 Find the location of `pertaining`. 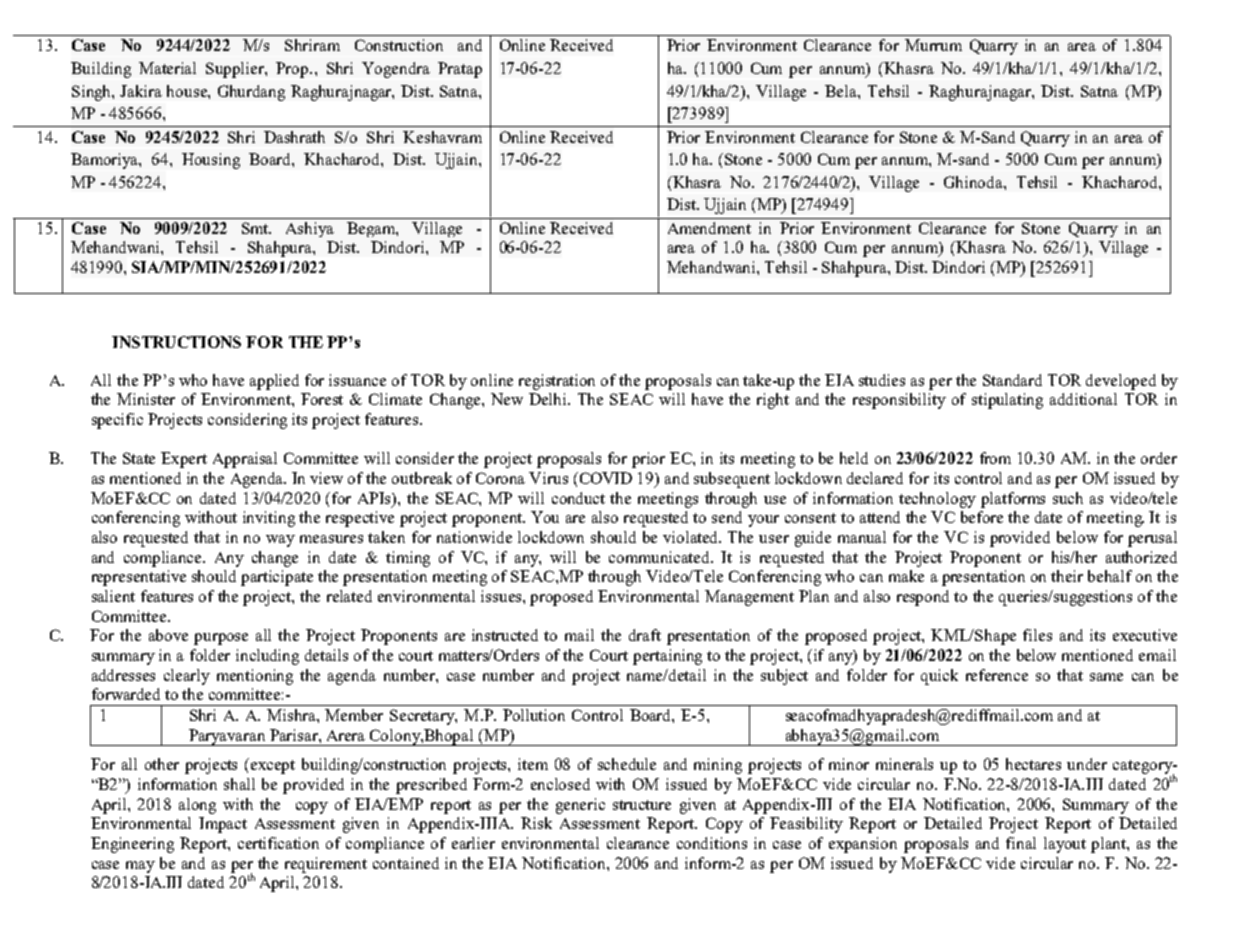

pertaining is located at coordinates (667, 657).
